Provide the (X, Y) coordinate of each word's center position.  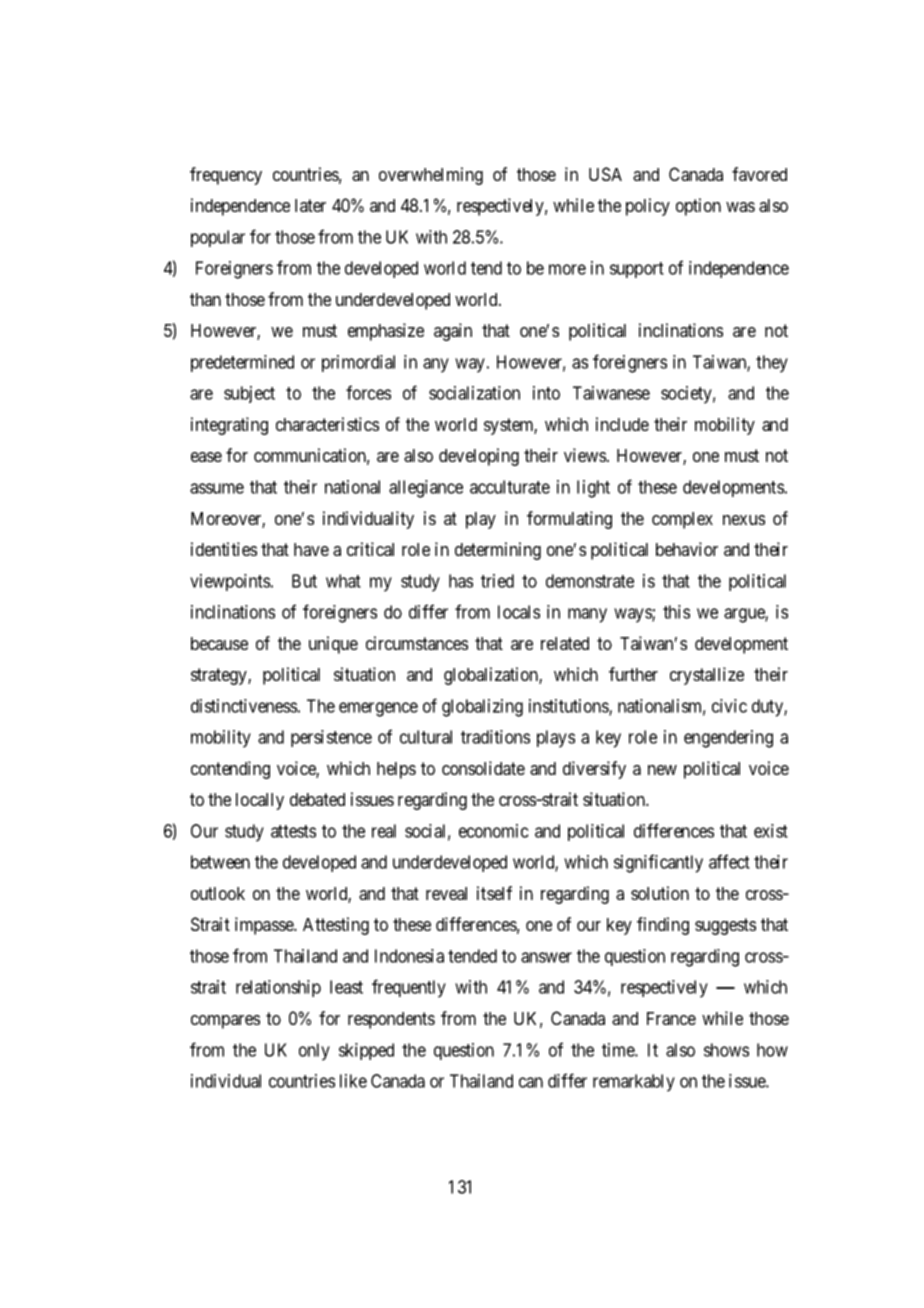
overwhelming (431, 176)
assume (217, 488)
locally (260, 801)
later (310, 205)
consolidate (483, 768)
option (698, 207)
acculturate (510, 487)
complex (682, 520)
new (662, 770)
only (314, 1052)
